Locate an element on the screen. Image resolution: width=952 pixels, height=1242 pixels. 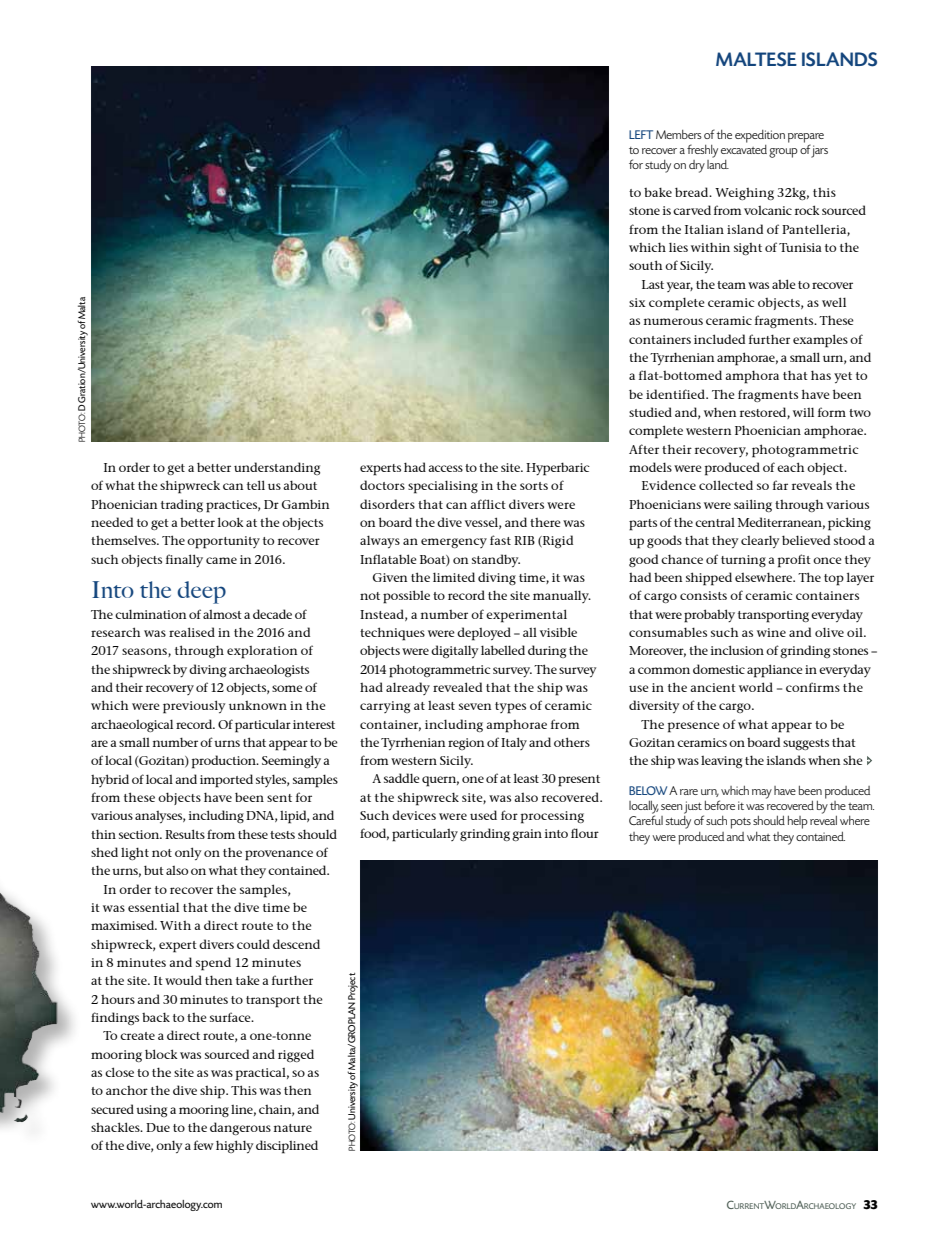
Members is located at coordinates (679, 134).
